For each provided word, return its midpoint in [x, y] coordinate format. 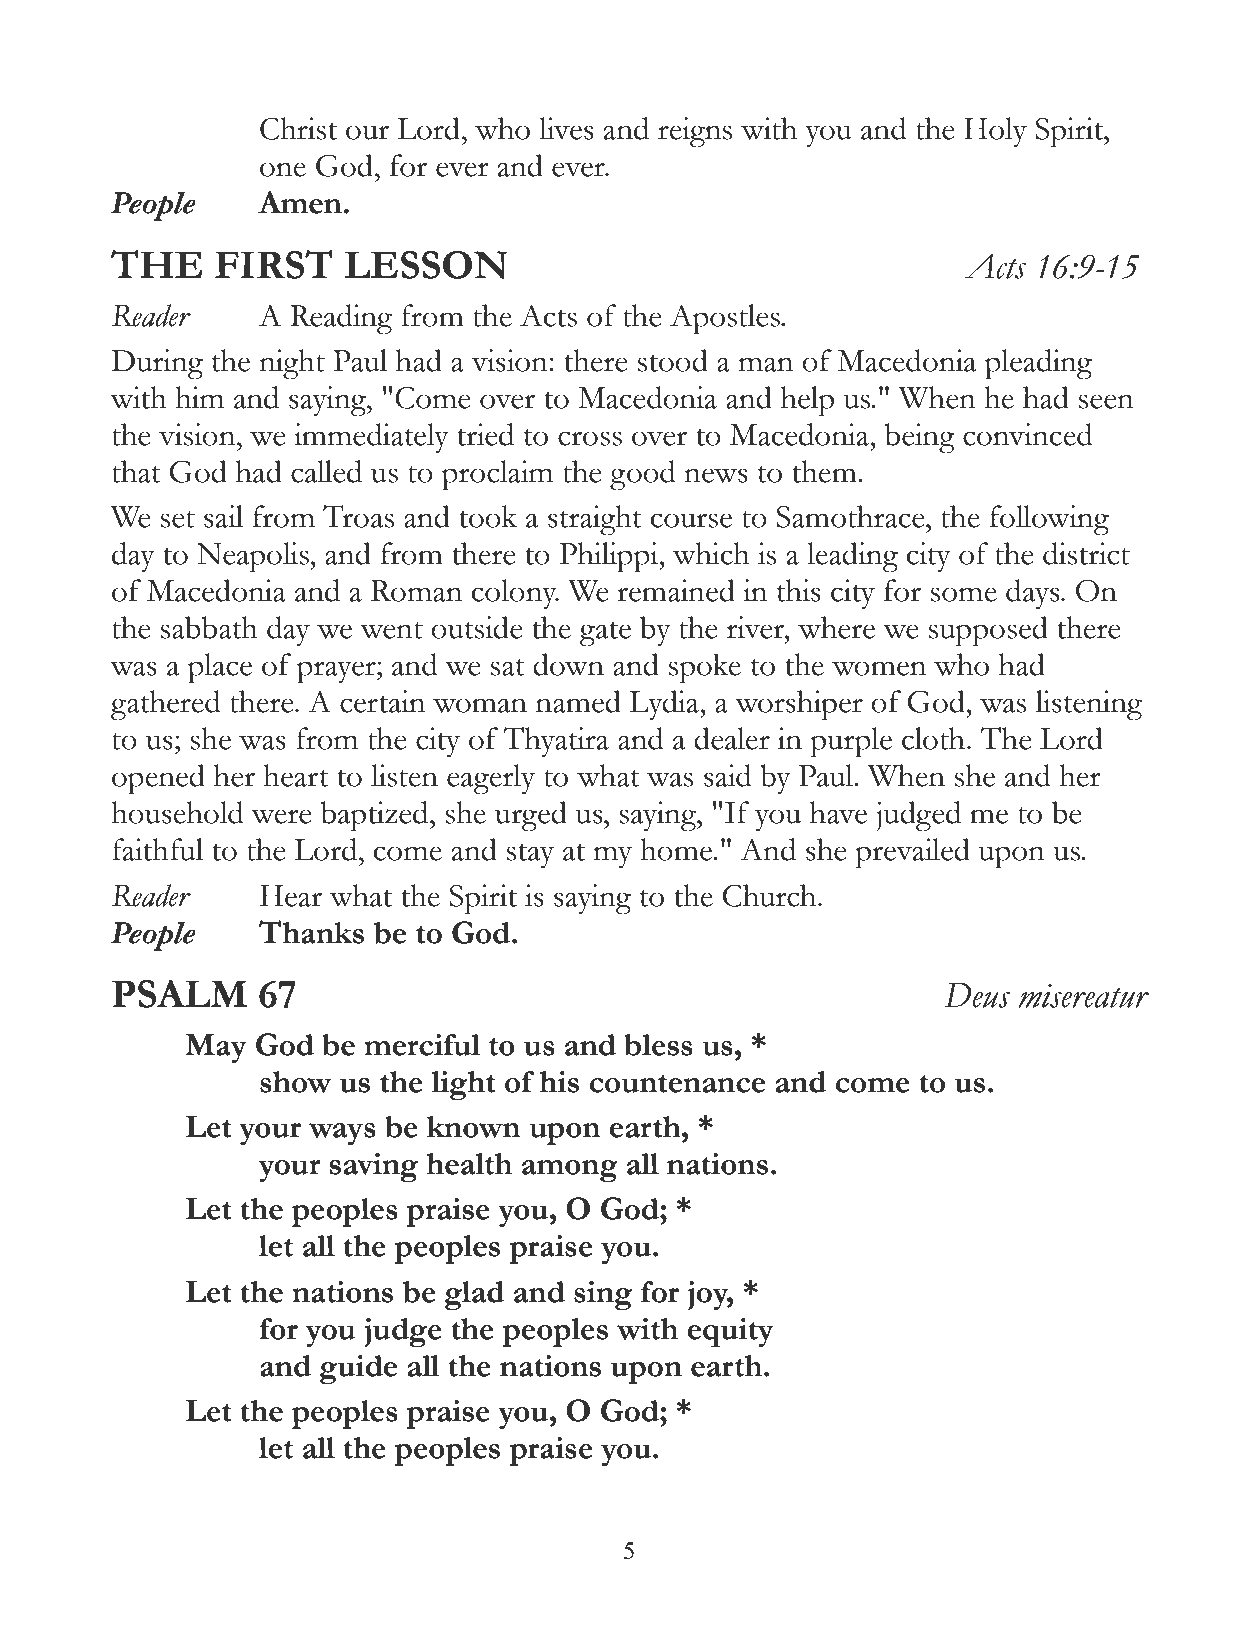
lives [566, 128]
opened [158, 779]
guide [358, 1370]
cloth [933, 738]
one [283, 169]
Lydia [665, 705]
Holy [995, 132]
